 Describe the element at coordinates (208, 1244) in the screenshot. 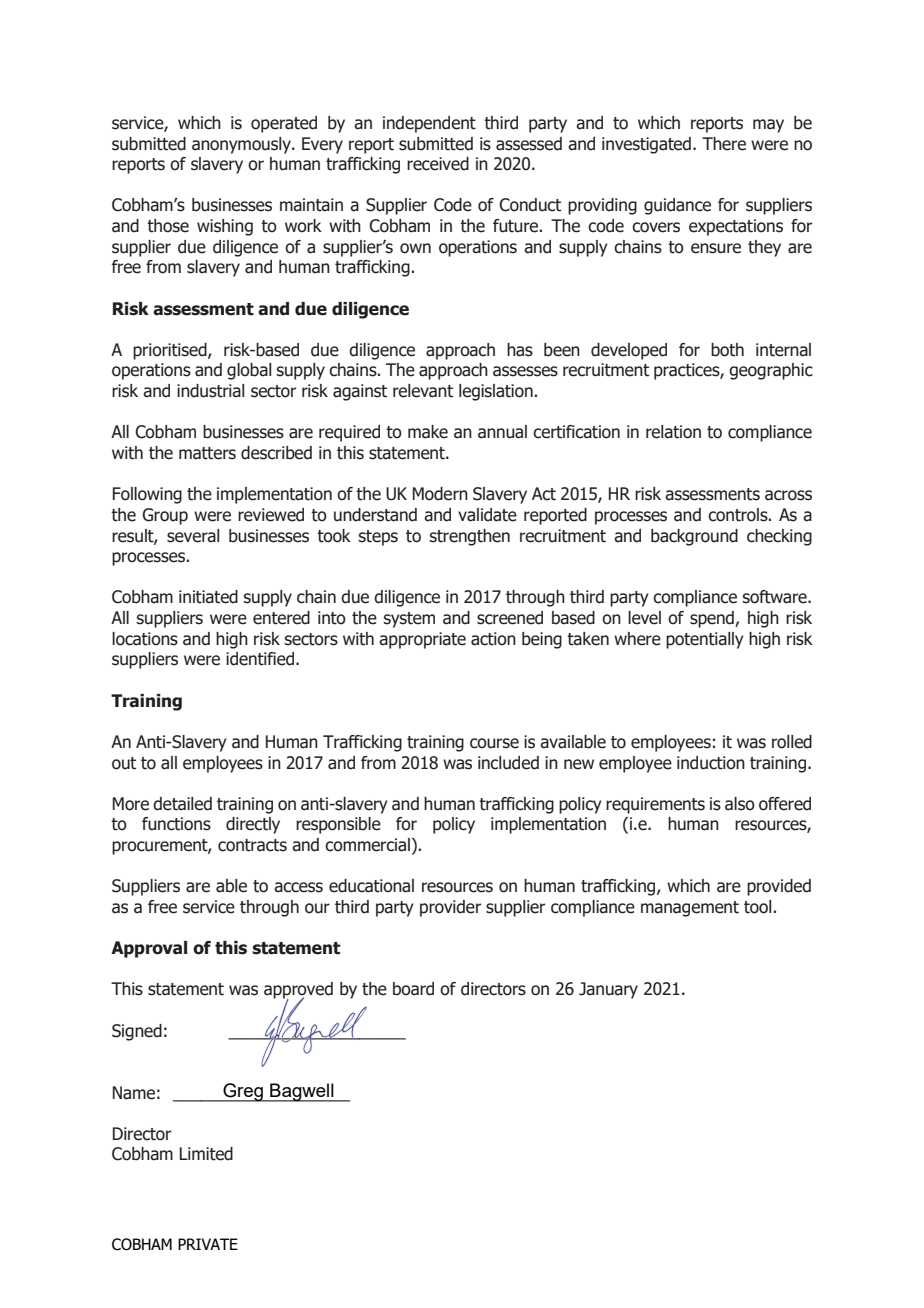

I see `PRIVATE` at that location.
